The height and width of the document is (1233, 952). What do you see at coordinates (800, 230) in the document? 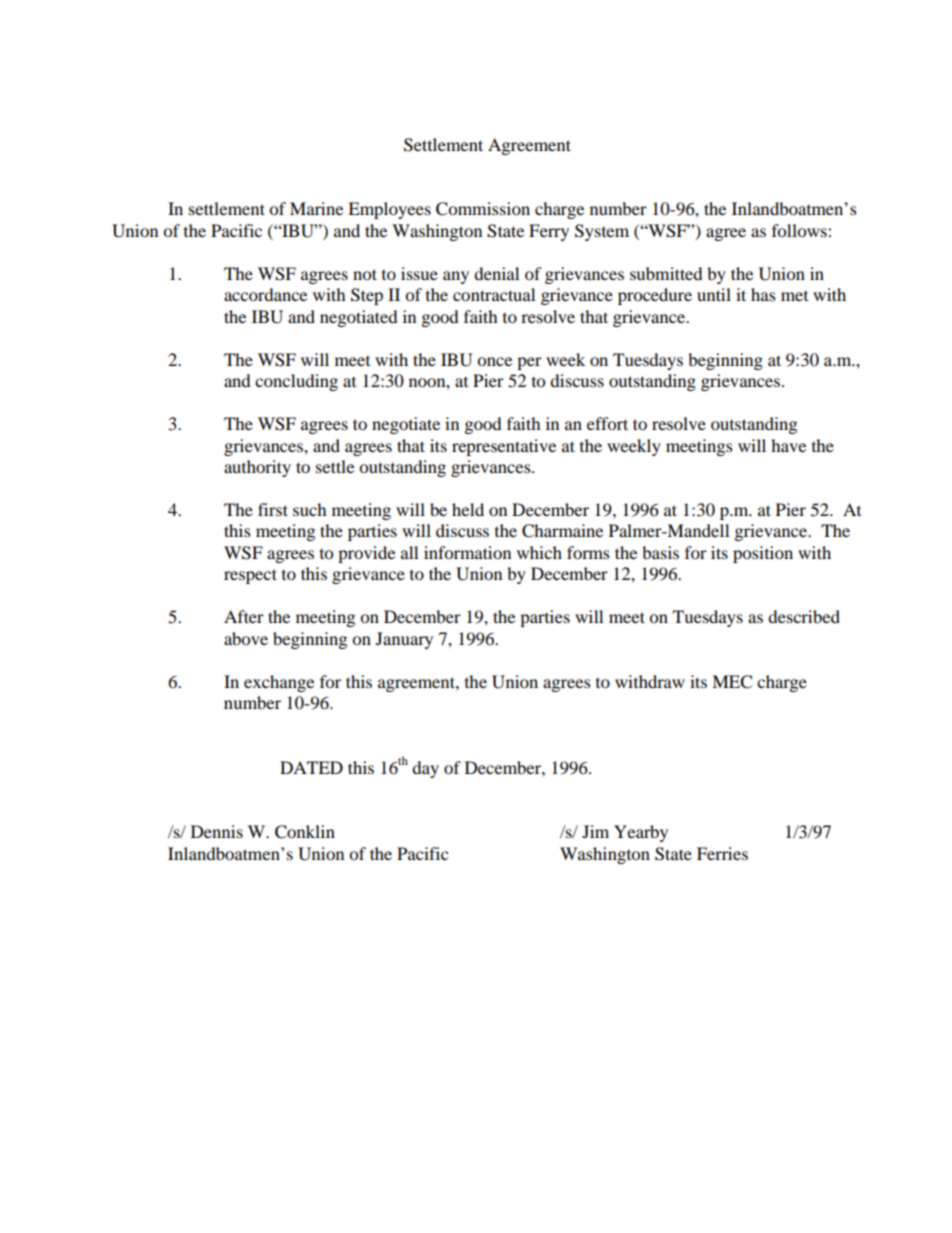
I see `follows` at bounding box center [800, 230].
